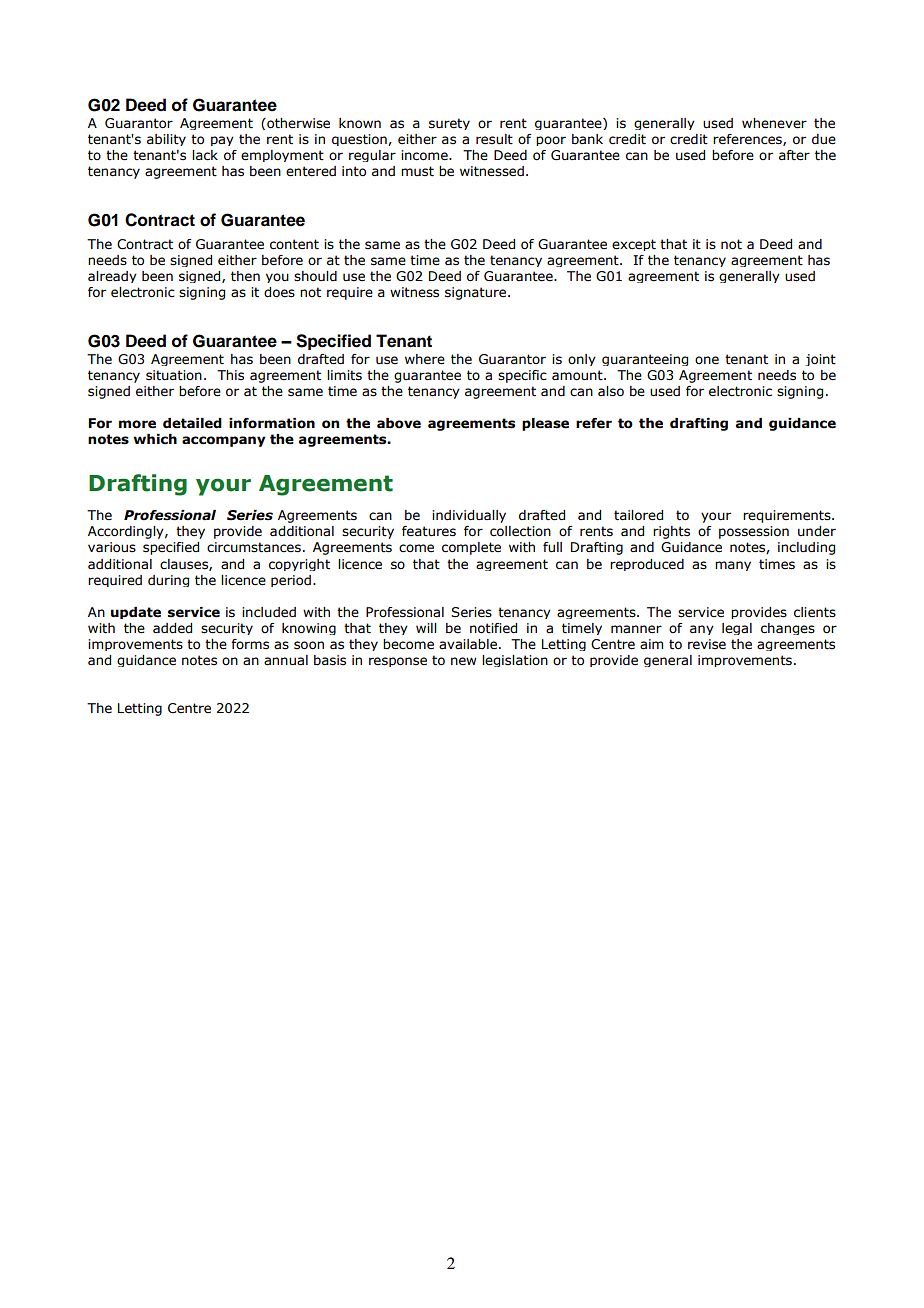  What do you see at coordinates (224, 441) in the screenshot?
I see `accompany` at bounding box center [224, 441].
